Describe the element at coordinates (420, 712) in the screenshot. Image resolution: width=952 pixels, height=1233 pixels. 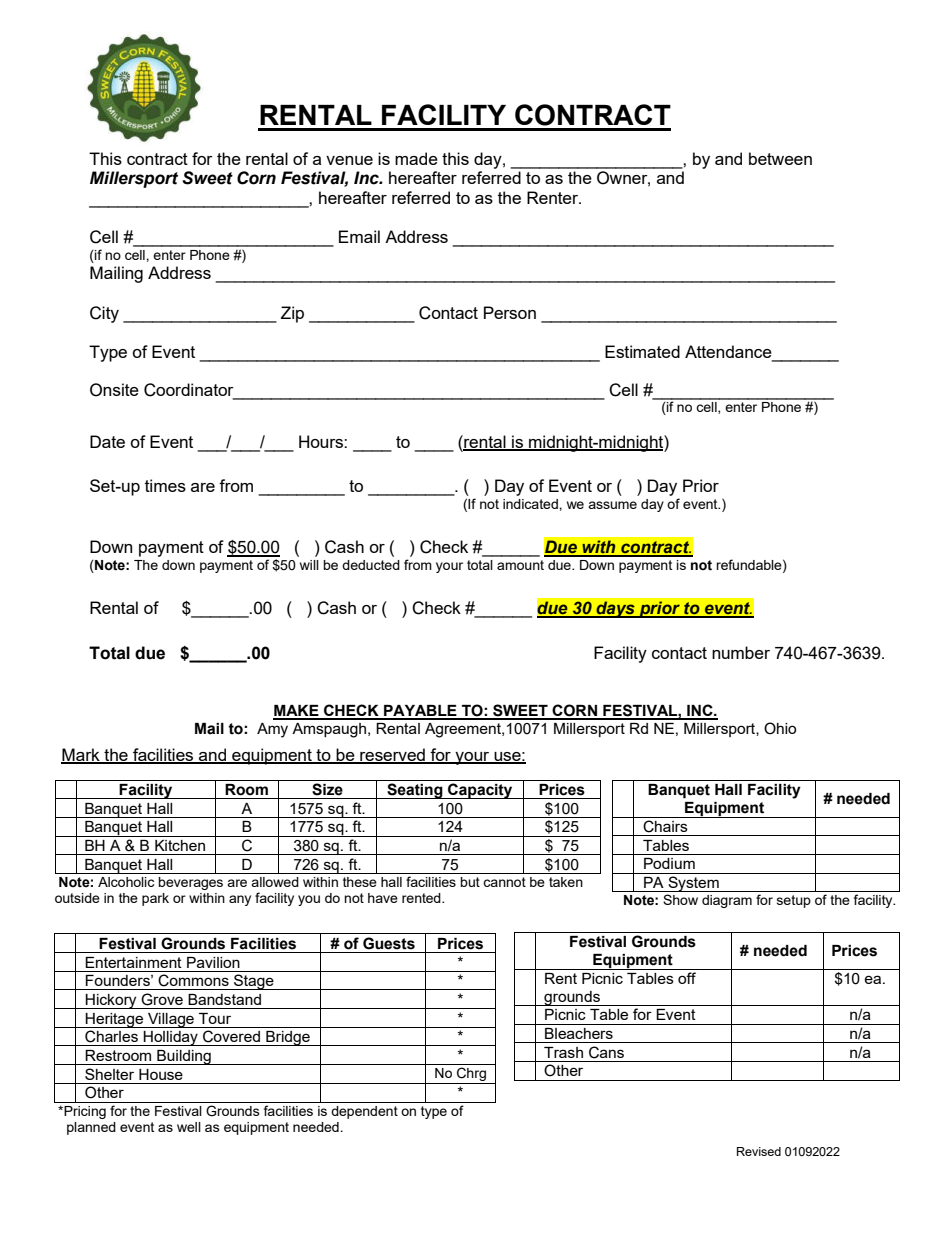
I see `PAYABLE` at that location.
